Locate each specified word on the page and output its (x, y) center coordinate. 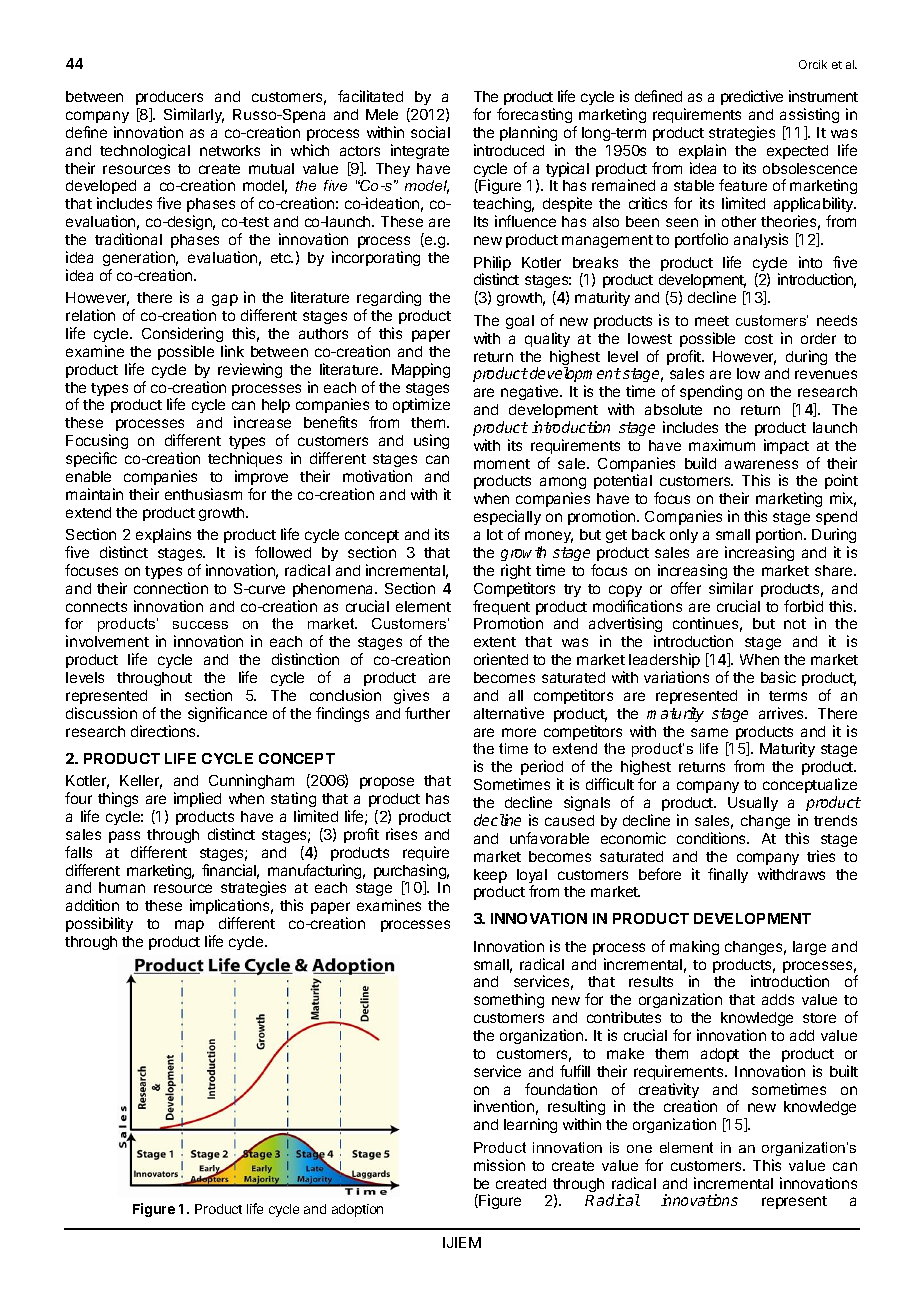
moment (502, 464)
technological (145, 151)
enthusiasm (203, 494)
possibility (99, 924)
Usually (753, 804)
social (430, 132)
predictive (752, 97)
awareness (761, 464)
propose (387, 783)
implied (197, 799)
